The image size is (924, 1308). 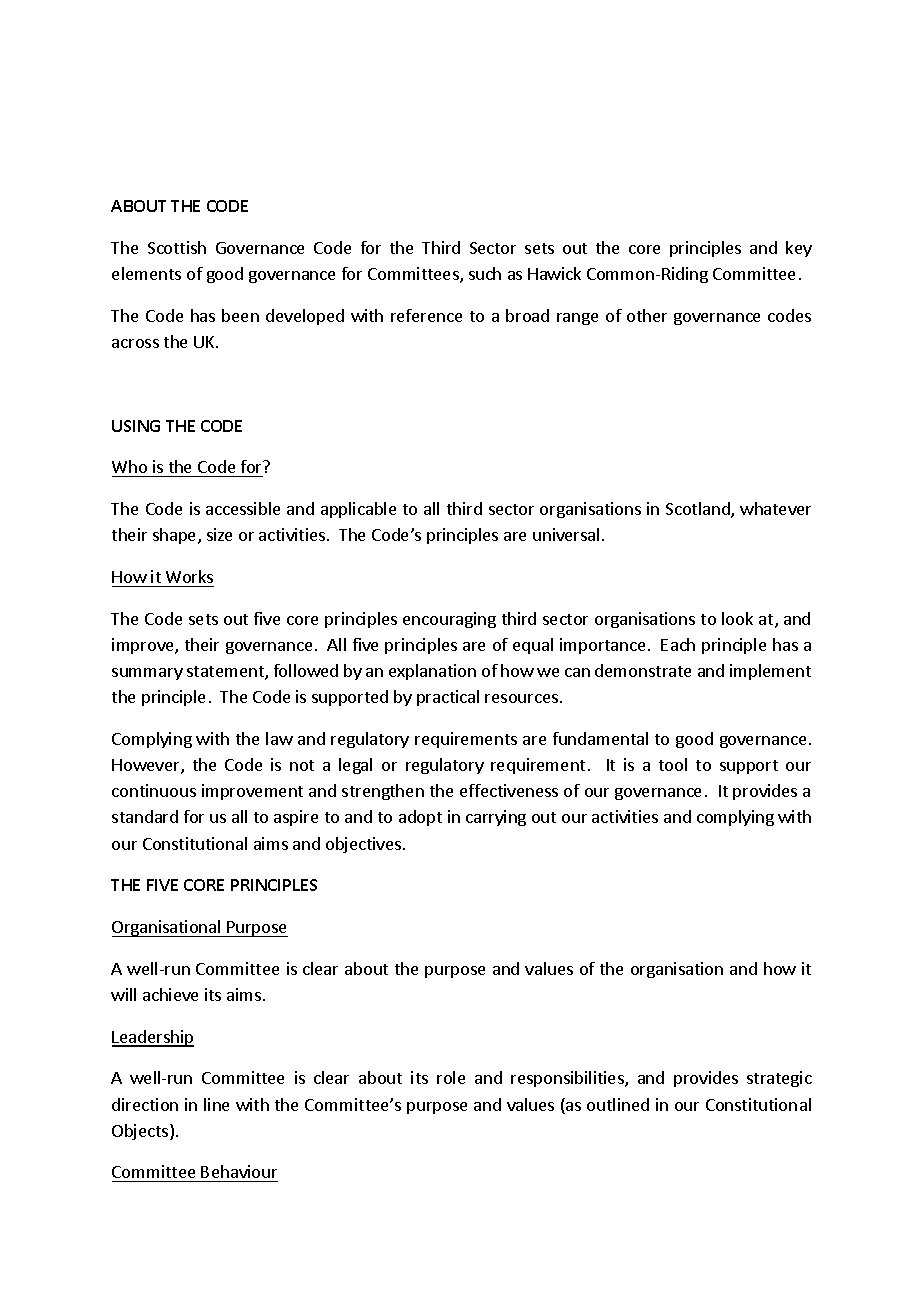 I want to click on statement, so click(x=226, y=673).
